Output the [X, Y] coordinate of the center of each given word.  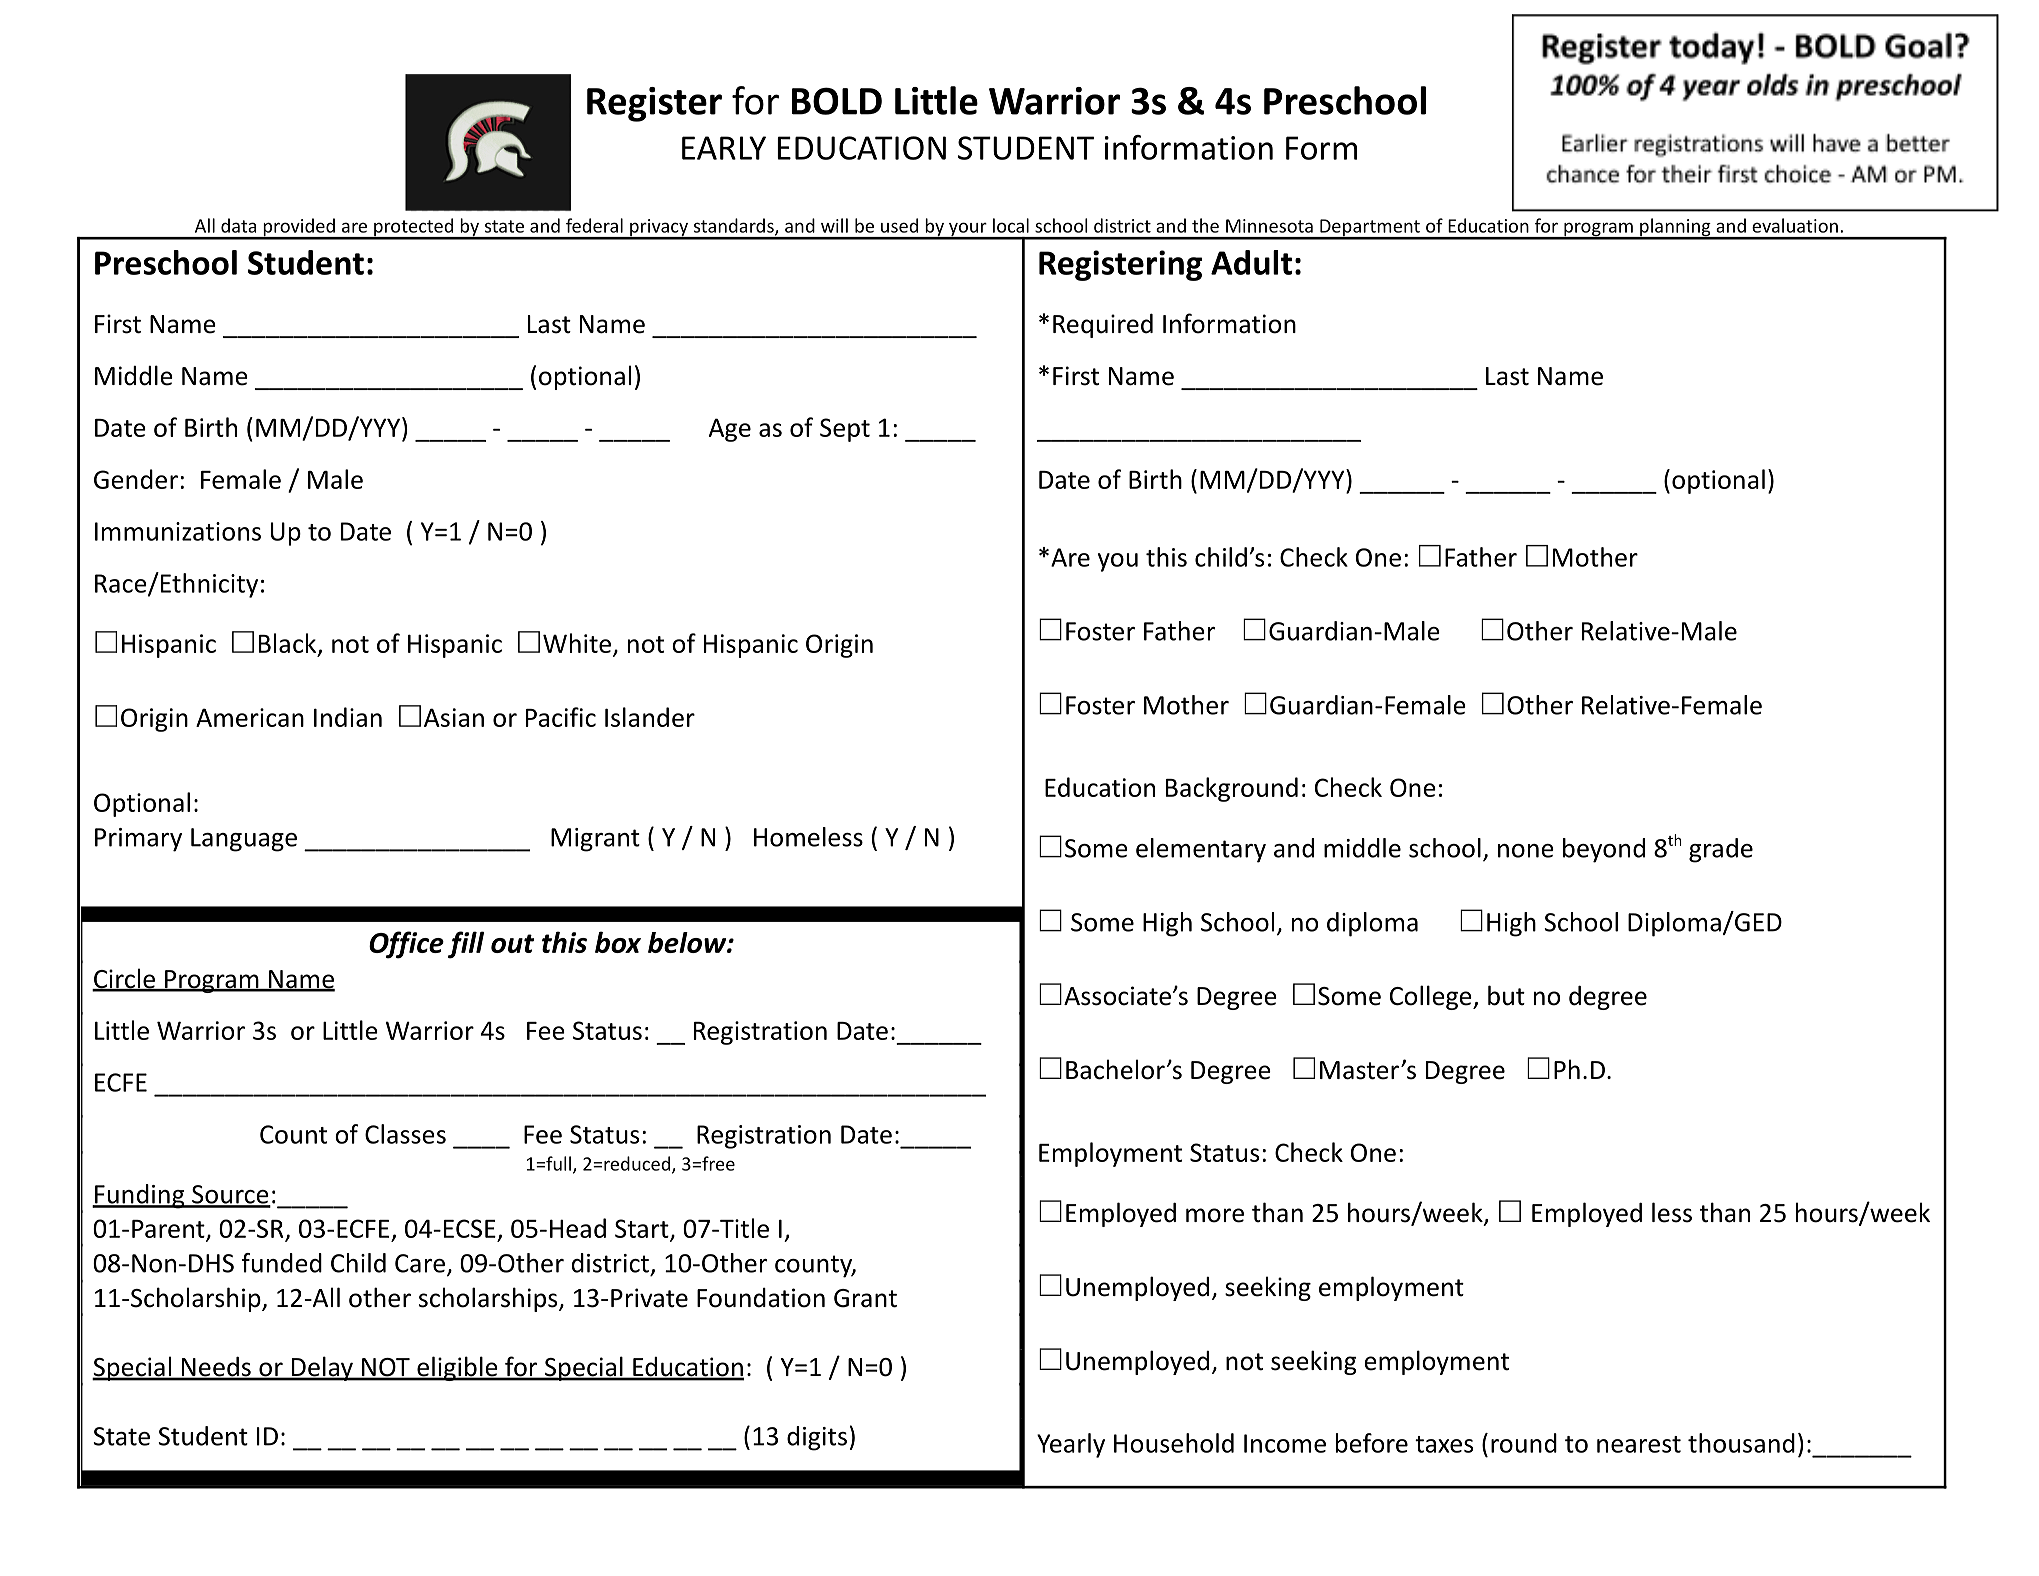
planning [1675, 228]
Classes [405, 1134]
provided [299, 228]
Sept [845, 430]
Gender [136, 479]
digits [817, 1438]
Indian [348, 717]
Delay [322, 1368]
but [1506, 995]
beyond [1604, 850]
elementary [1201, 850]
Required [1103, 325]
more [1215, 1215]
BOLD [837, 101]
